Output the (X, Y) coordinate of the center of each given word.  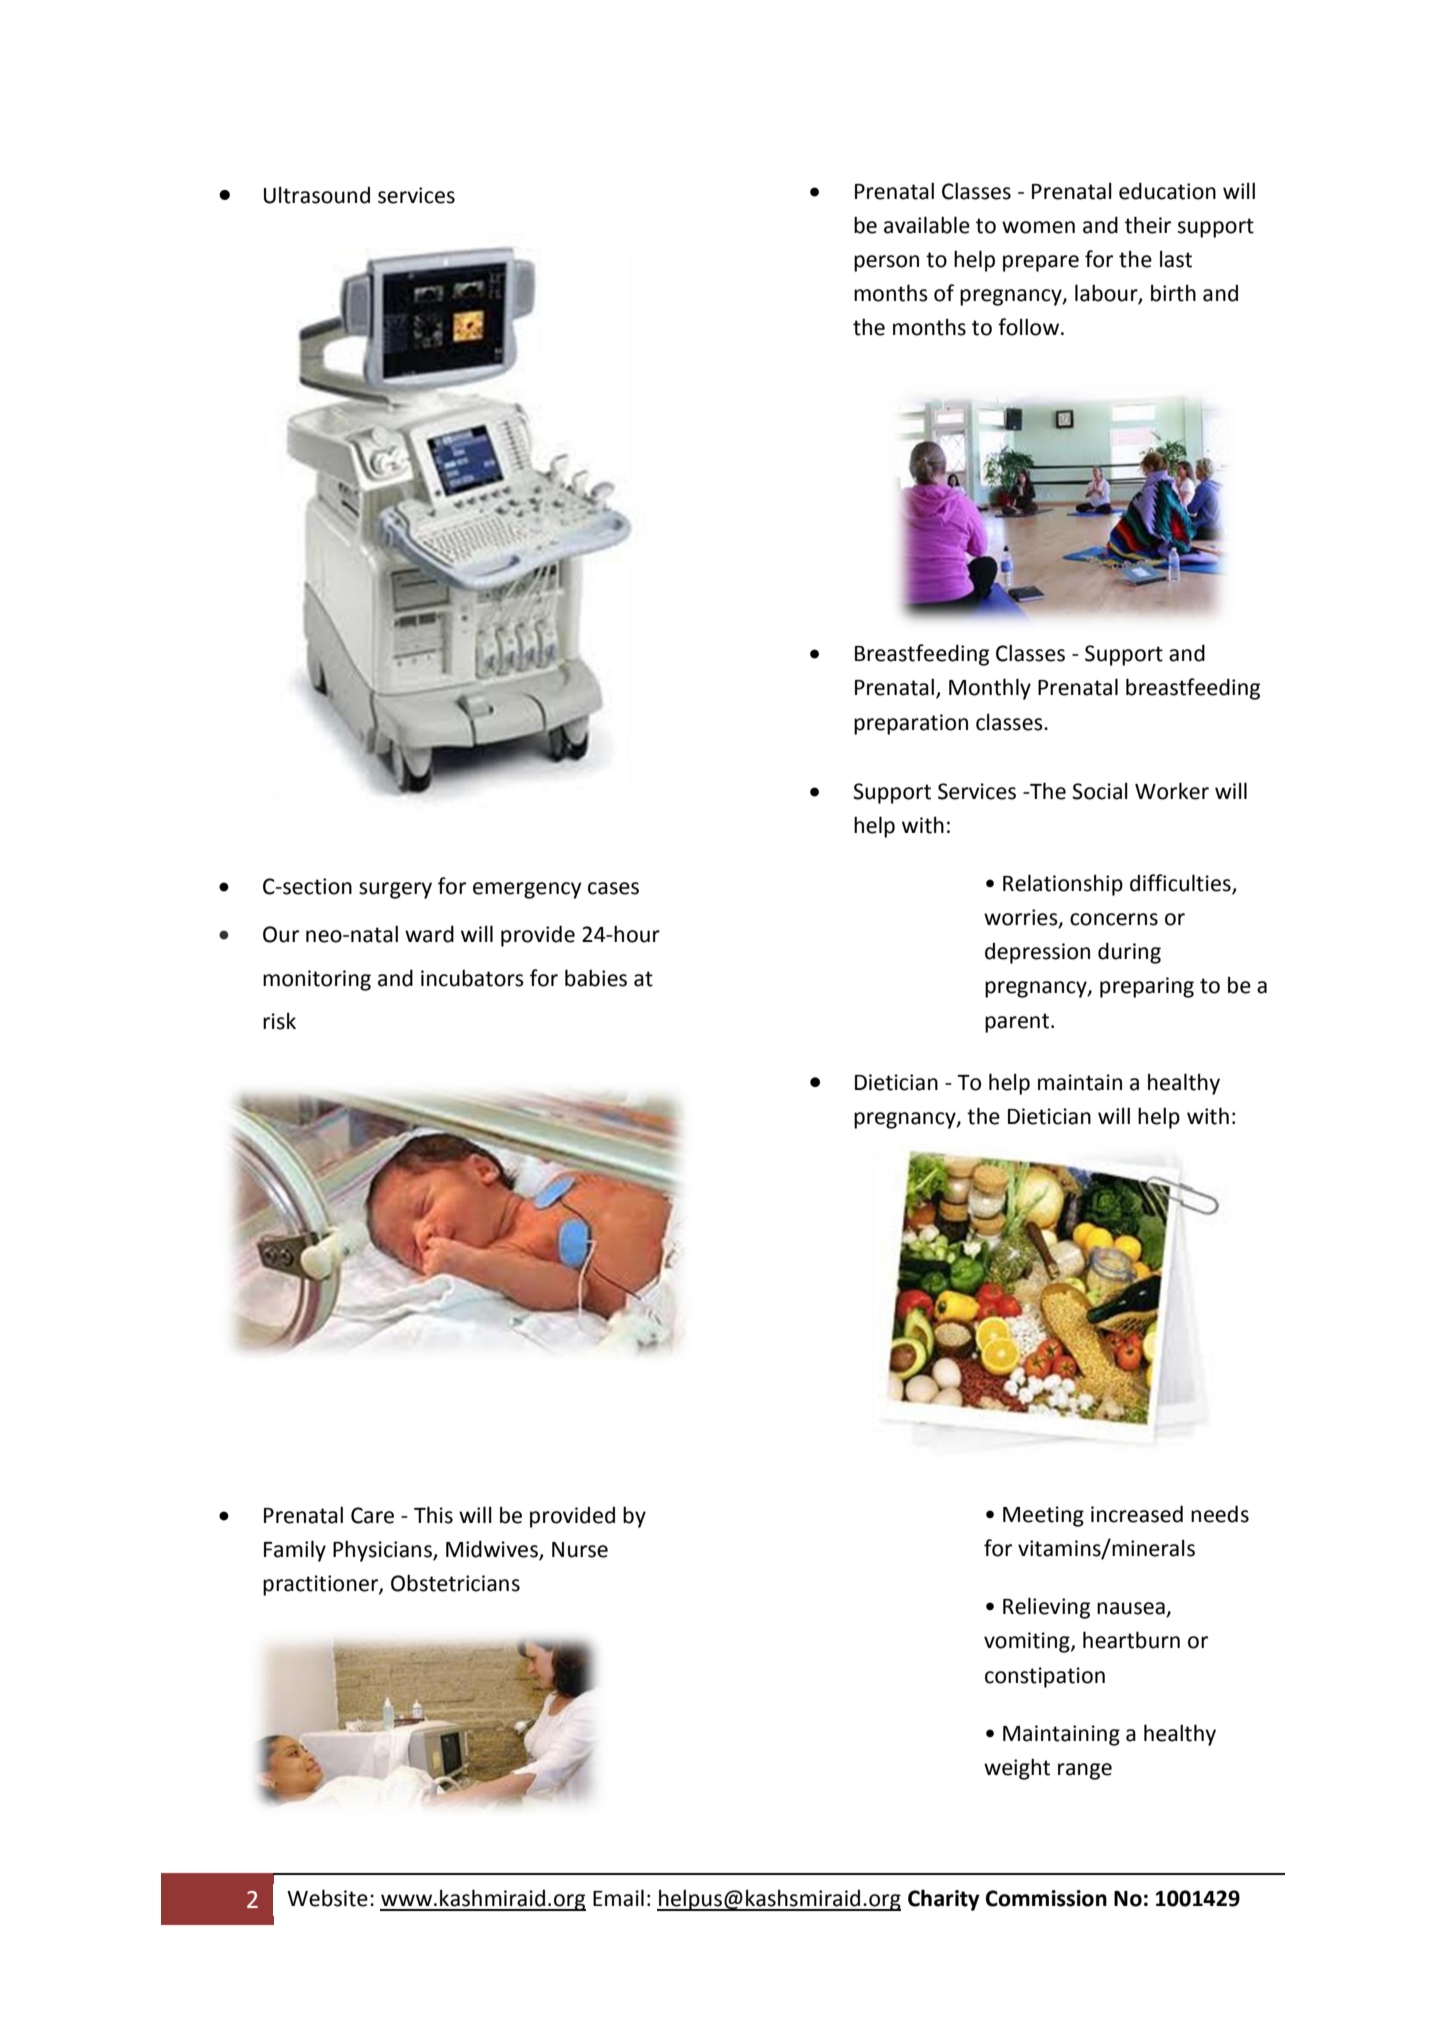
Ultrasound (317, 195)
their (1148, 225)
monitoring (317, 980)
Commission (1046, 1898)
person (886, 263)
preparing (1147, 987)
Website (327, 1898)
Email (618, 1898)
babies (596, 978)
